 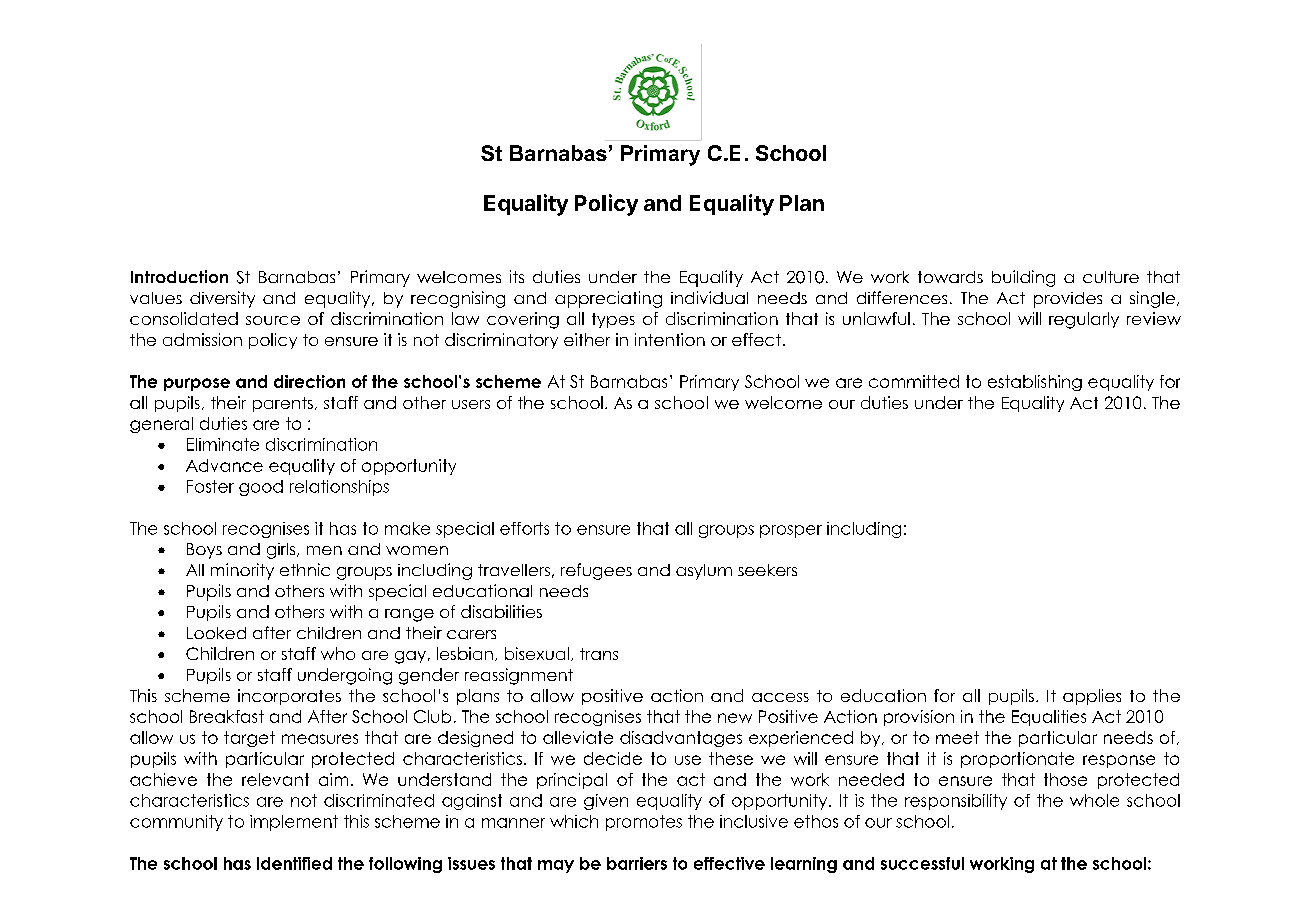 What do you see at coordinates (767, 570) in the screenshot?
I see `seekers` at bounding box center [767, 570].
